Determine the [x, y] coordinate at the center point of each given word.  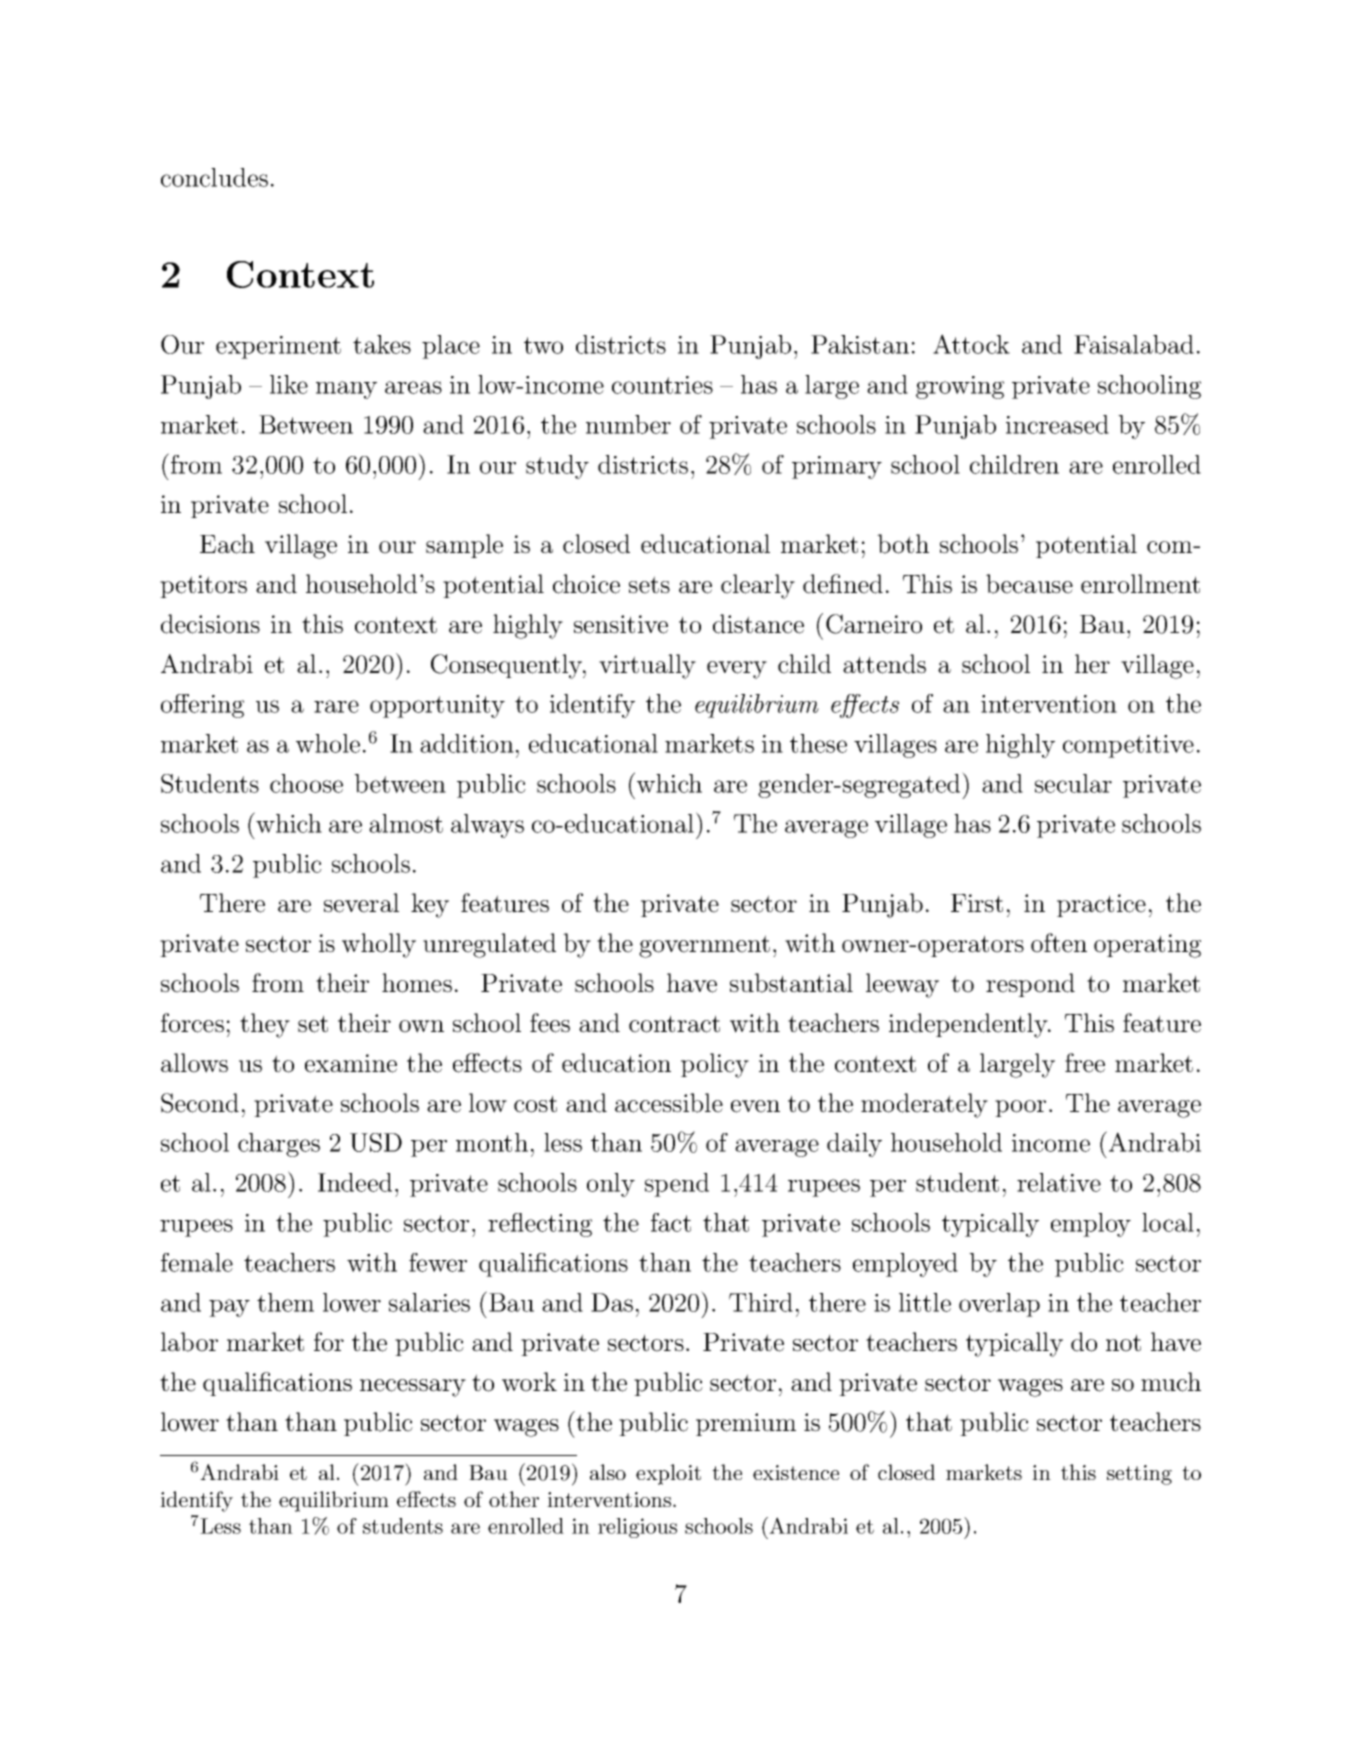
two [543, 345]
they [265, 1025]
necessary [413, 1388]
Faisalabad [1134, 344]
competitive [1128, 746]
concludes [214, 177]
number [628, 424]
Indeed [355, 1182]
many [346, 390]
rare [336, 706]
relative [1059, 1182]
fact [671, 1222]
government [704, 946]
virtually [647, 666]
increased [1057, 424]
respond [1030, 985]
